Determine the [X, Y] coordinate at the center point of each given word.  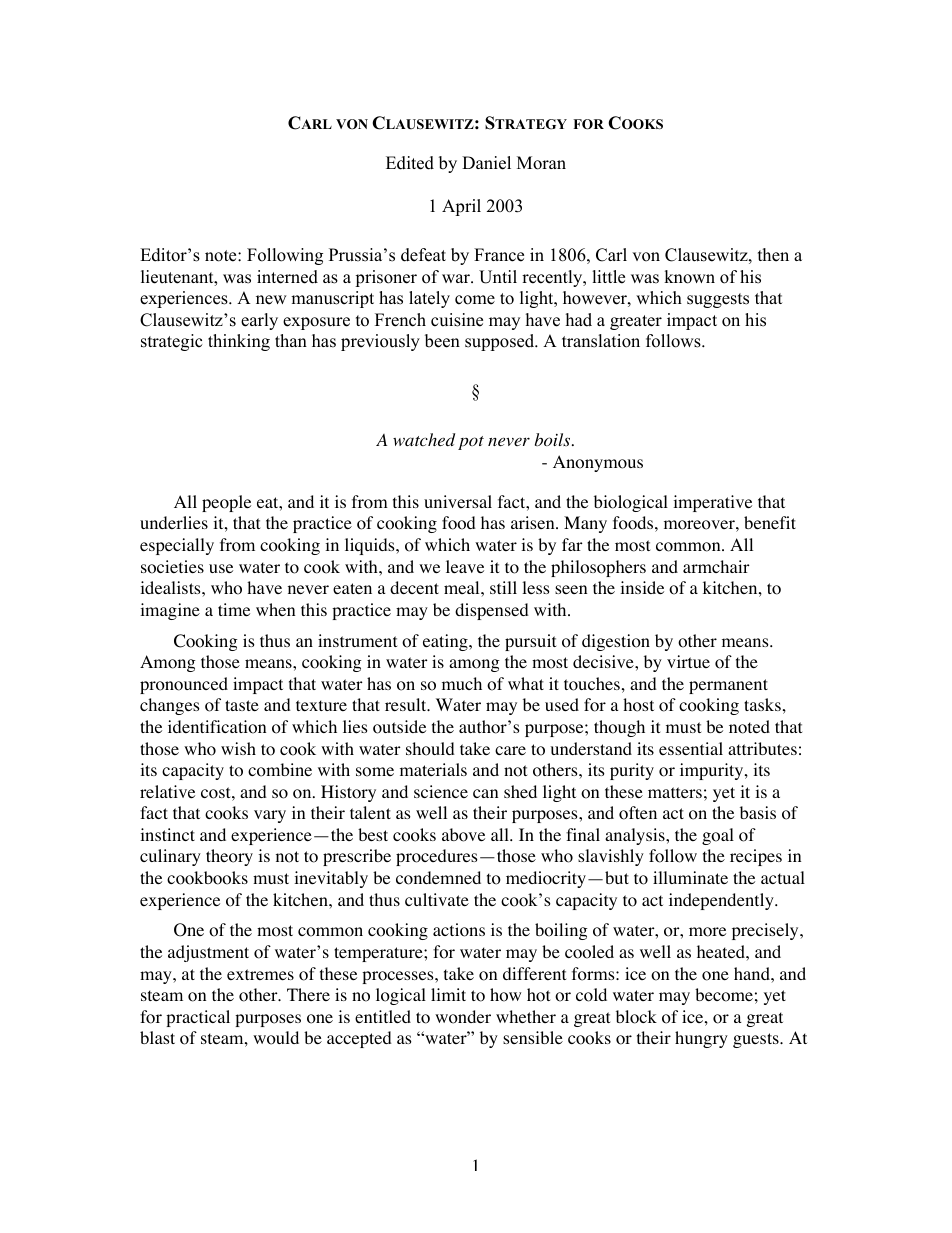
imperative [712, 503]
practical [198, 1018]
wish [238, 748]
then [773, 255]
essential [691, 748]
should [430, 749]
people [226, 503]
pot [471, 443]
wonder [463, 1017]
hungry [701, 1039]
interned [287, 277]
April [461, 207]
